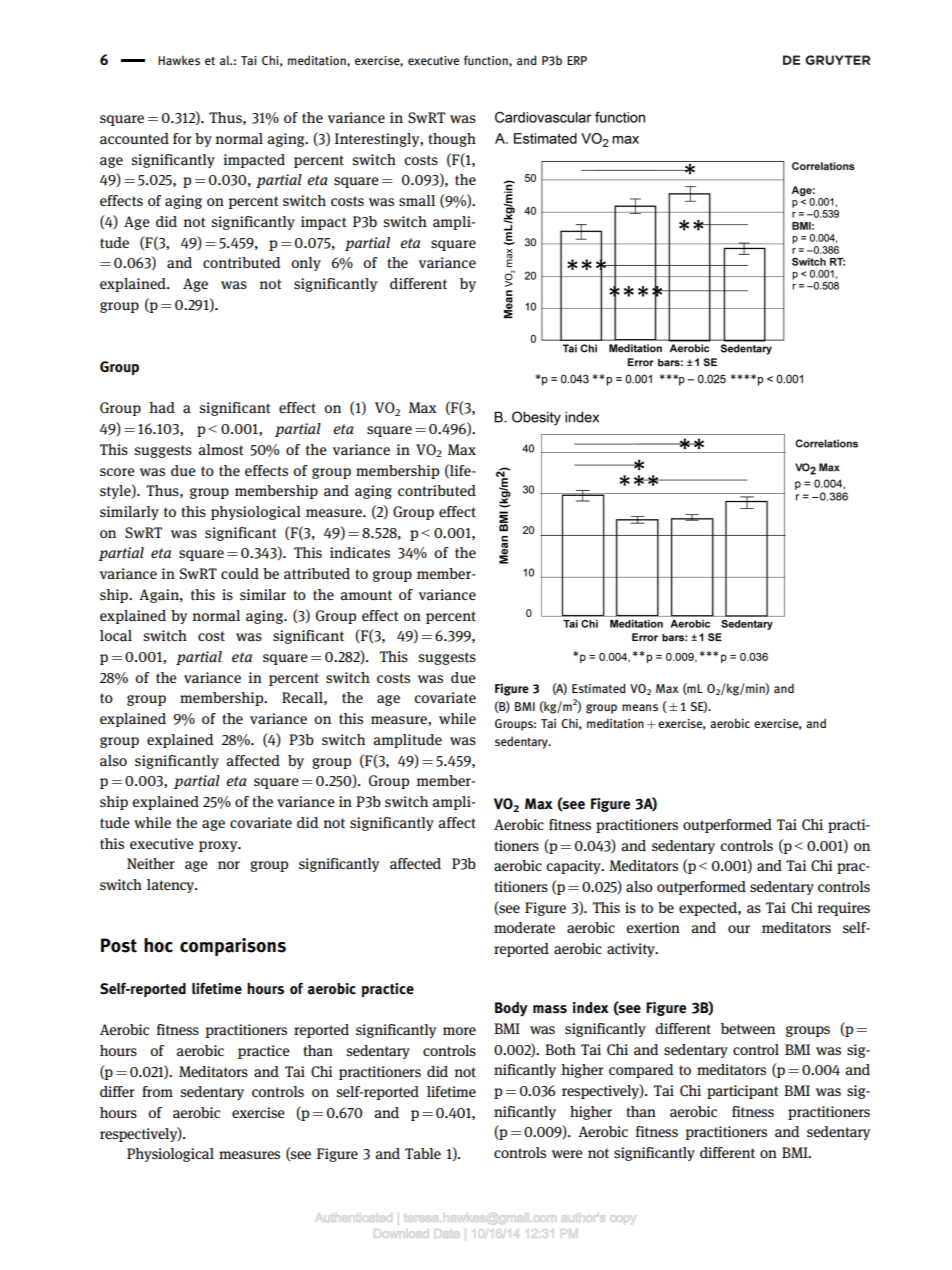 Image resolution: width=952 pixels, height=1270 pixels. What do you see at coordinates (640, 707) in the screenshot?
I see `means` at bounding box center [640, 707].
